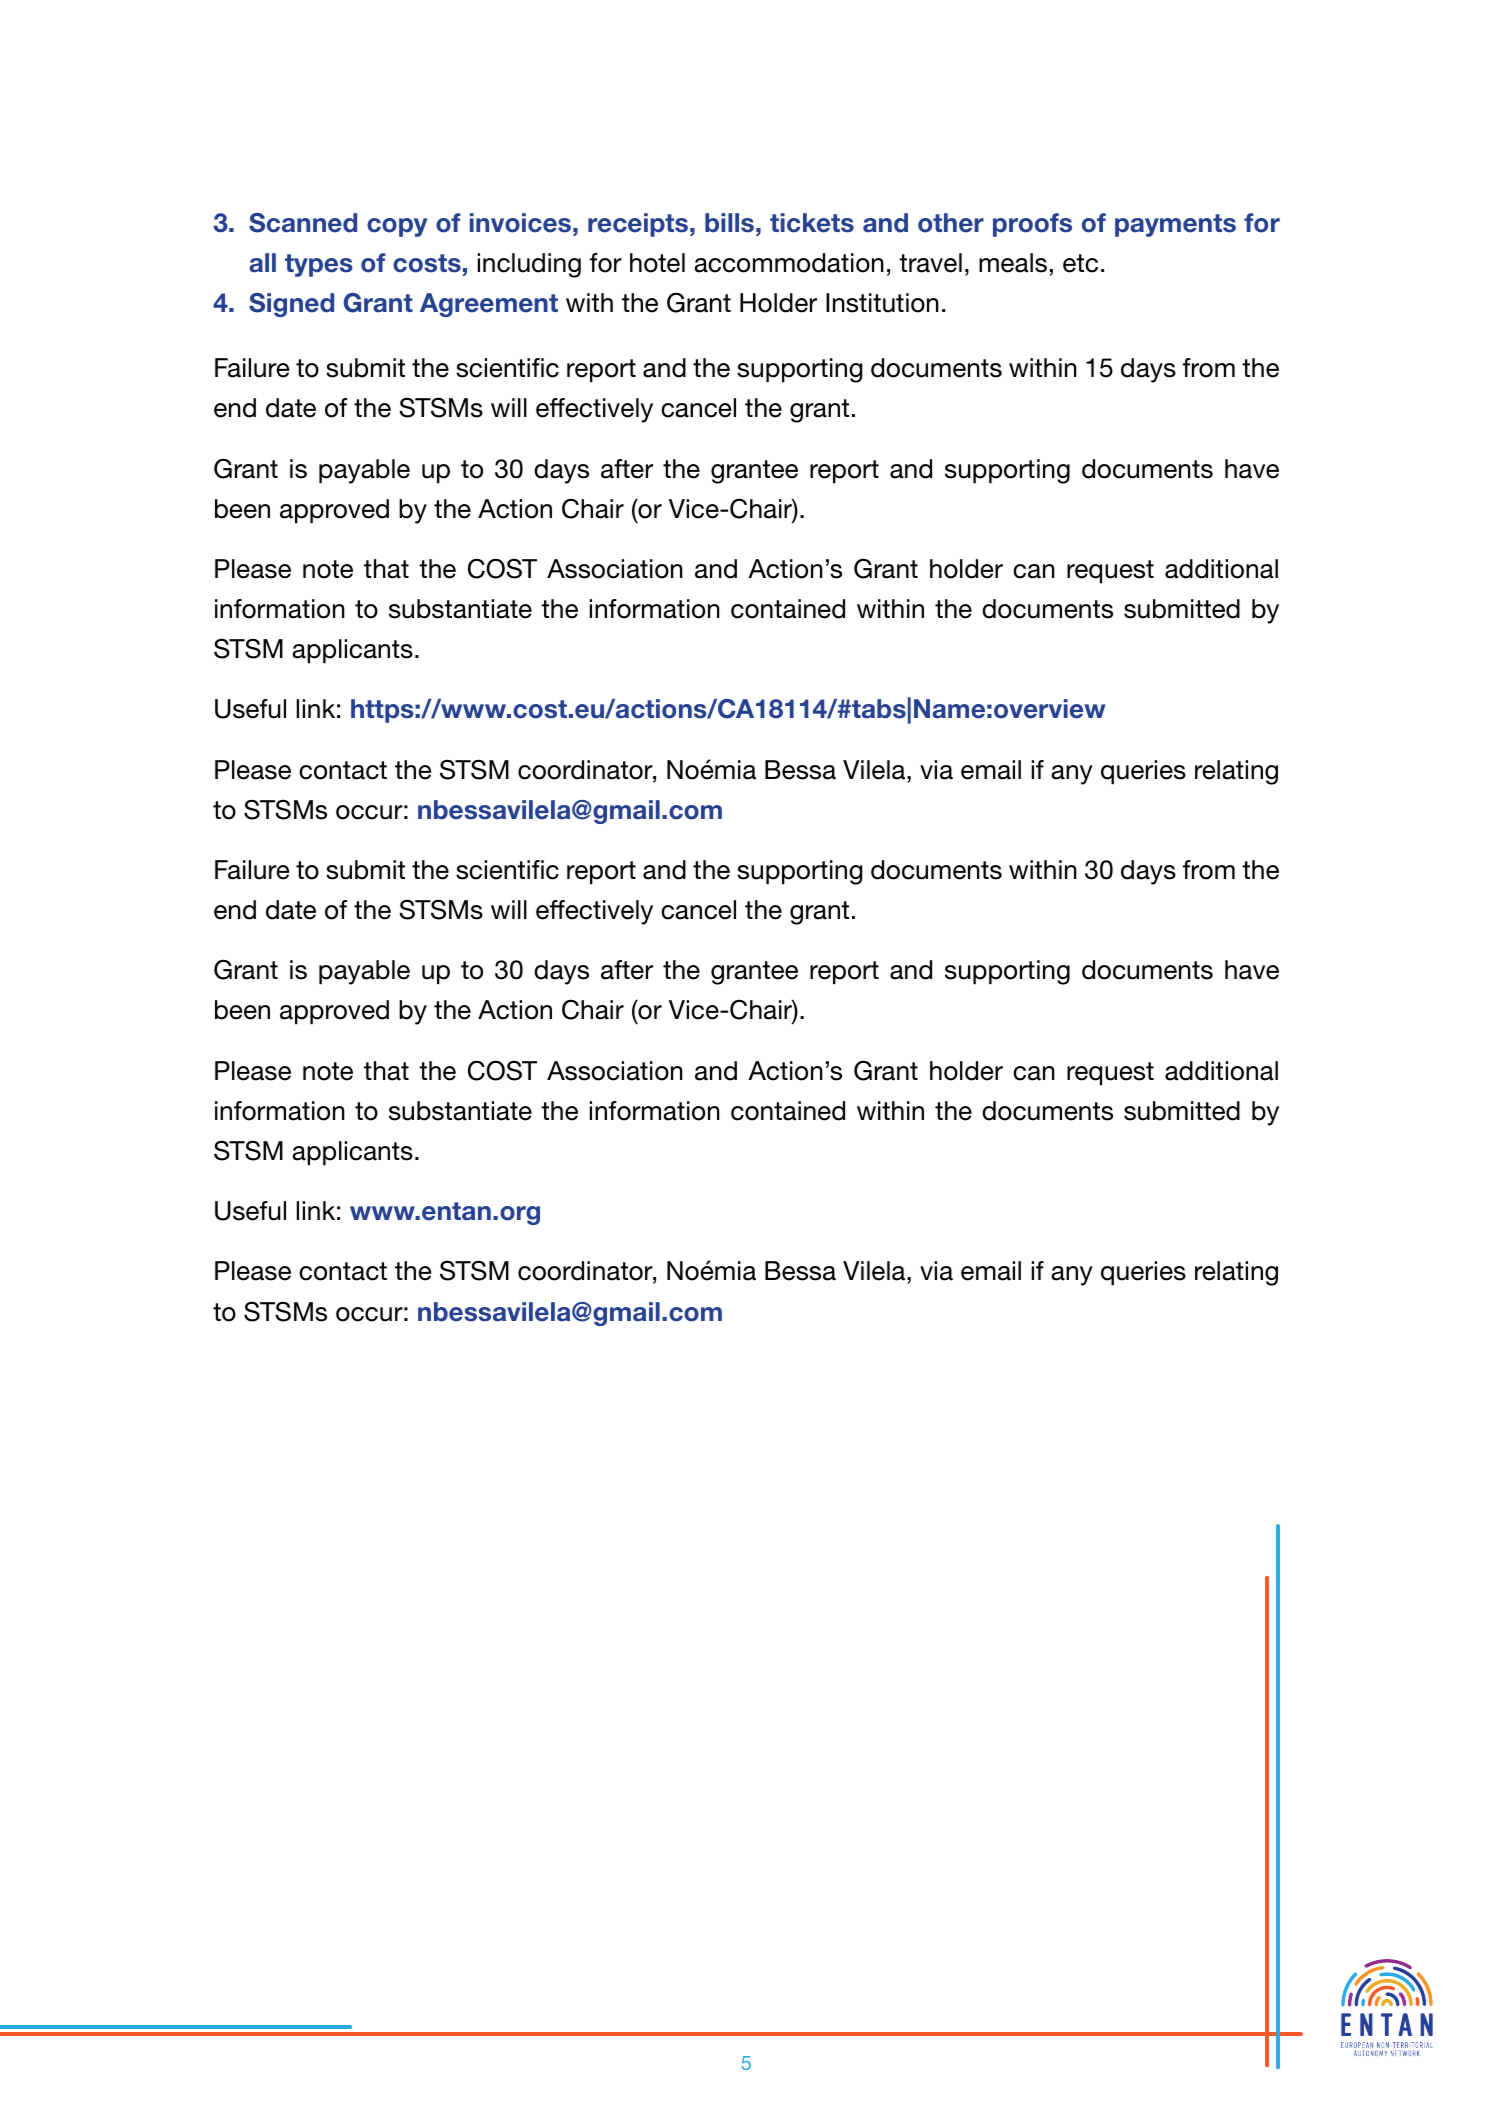 This screenshot has height=2112, width=1493. I want to click on proofs, so click(1032, 225).
